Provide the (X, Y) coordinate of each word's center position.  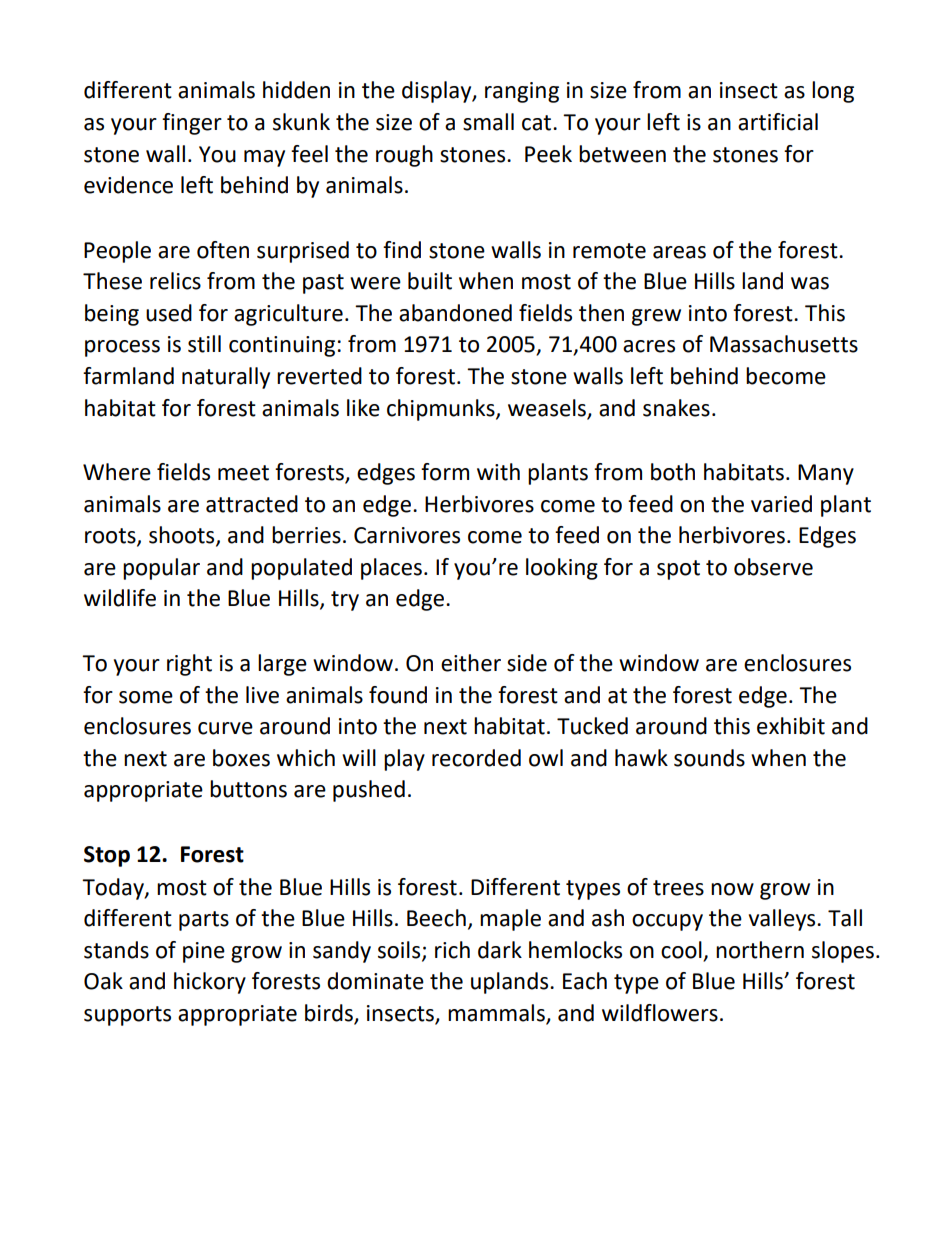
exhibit (791, 726)
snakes (676, 408)
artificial (778, 122)
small (488, 122)
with (498, 472)
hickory (210, 983)
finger (192, 124)
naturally (226, 378)
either (471, 663)
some (146, 697)
